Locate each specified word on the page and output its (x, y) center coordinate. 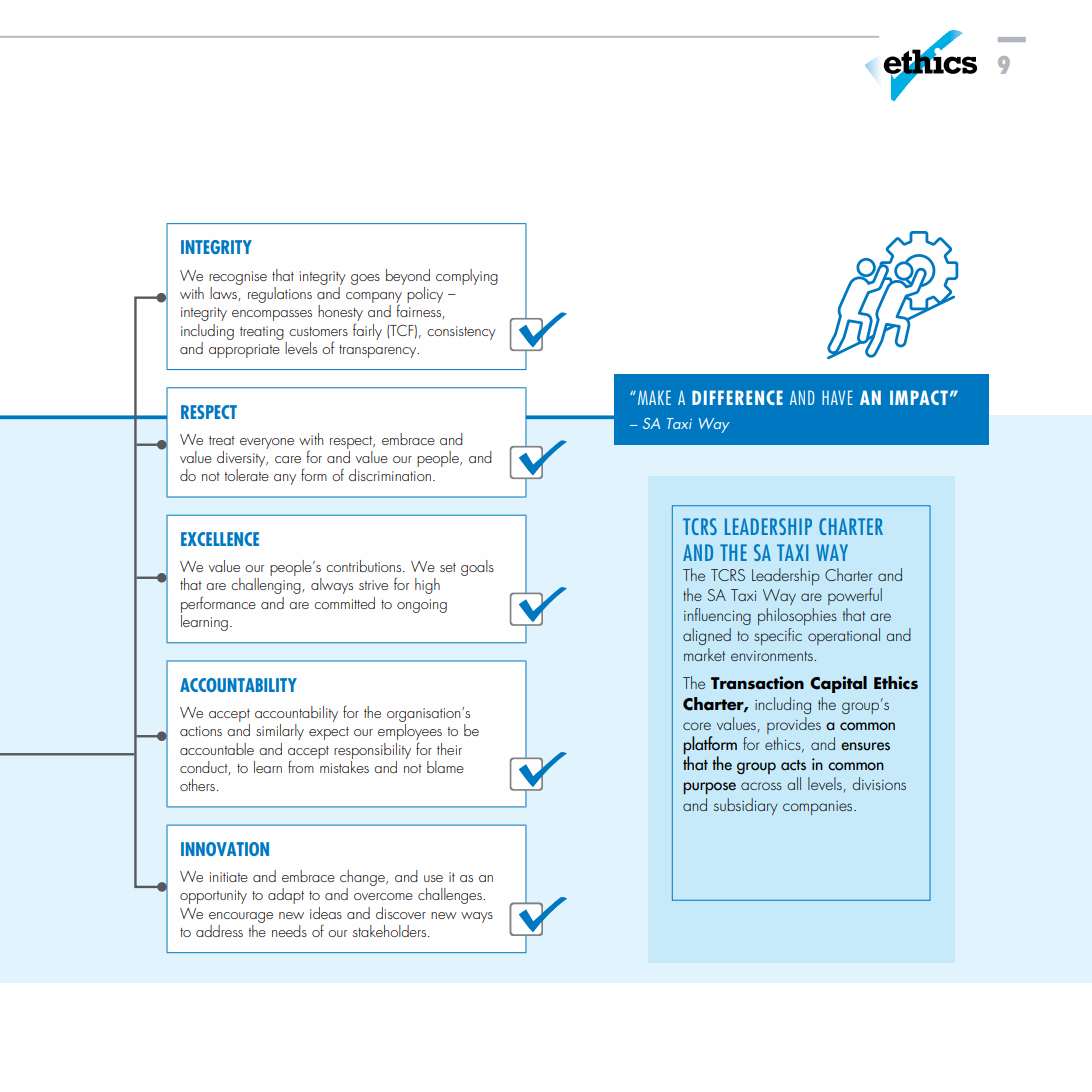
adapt (286, 896)
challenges (451, 896)
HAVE (837, 397)
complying (467, 277)
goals (477, 568)
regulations (280, 295)
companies (819, 808)
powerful (855, 596)
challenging (267, 586)
